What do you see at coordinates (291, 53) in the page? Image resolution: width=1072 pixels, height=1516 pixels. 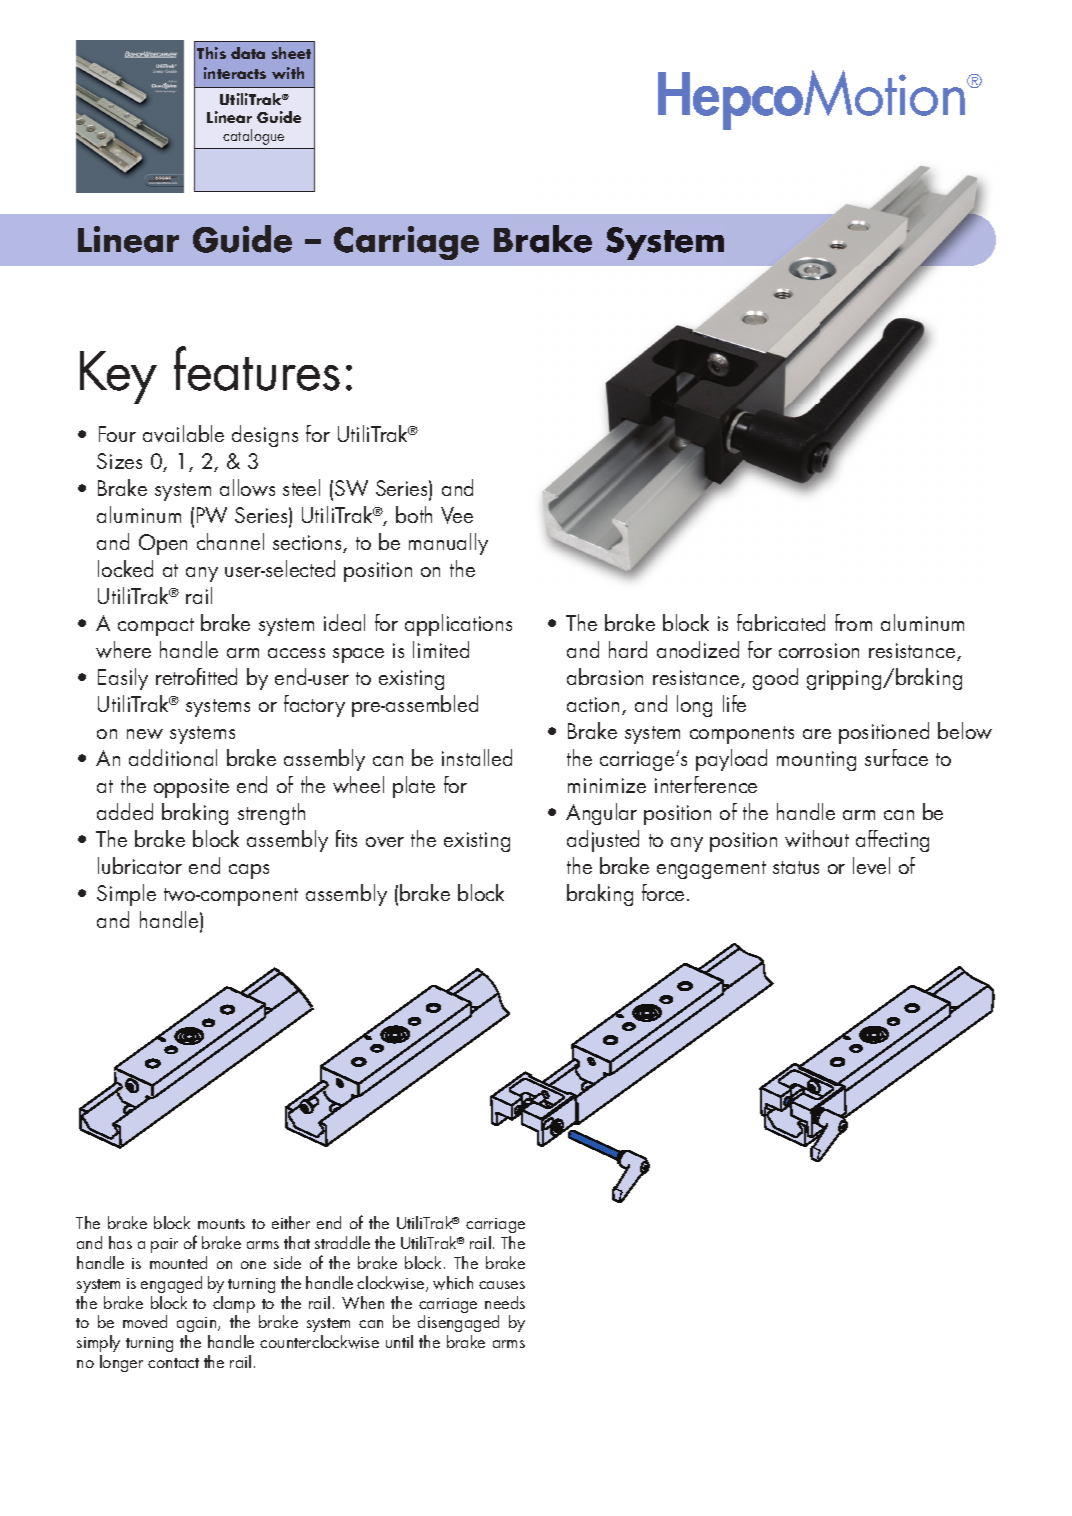 I see `sheet` at bounding box center [291, 53].
